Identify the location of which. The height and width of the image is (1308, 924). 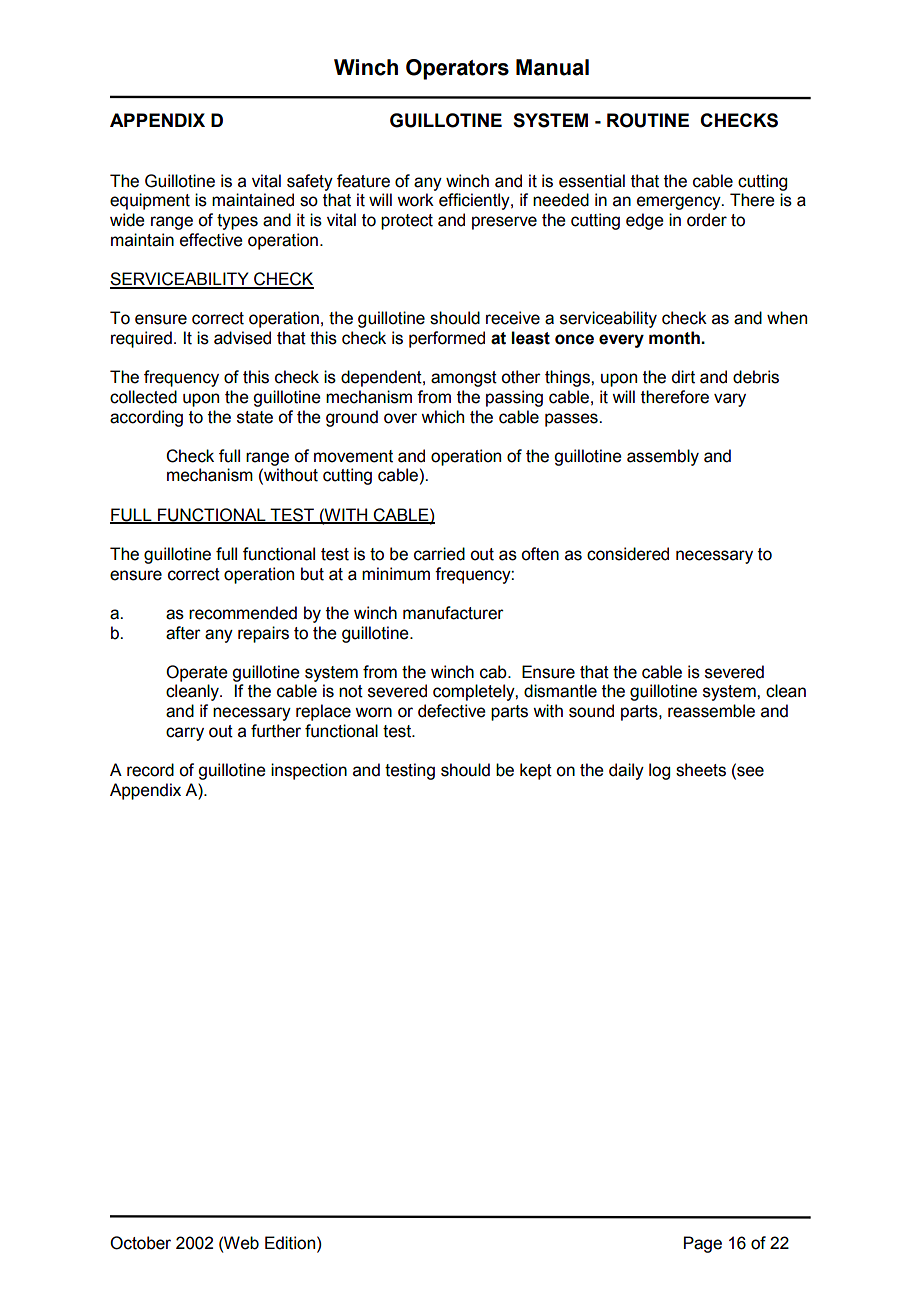
(442, 417).
